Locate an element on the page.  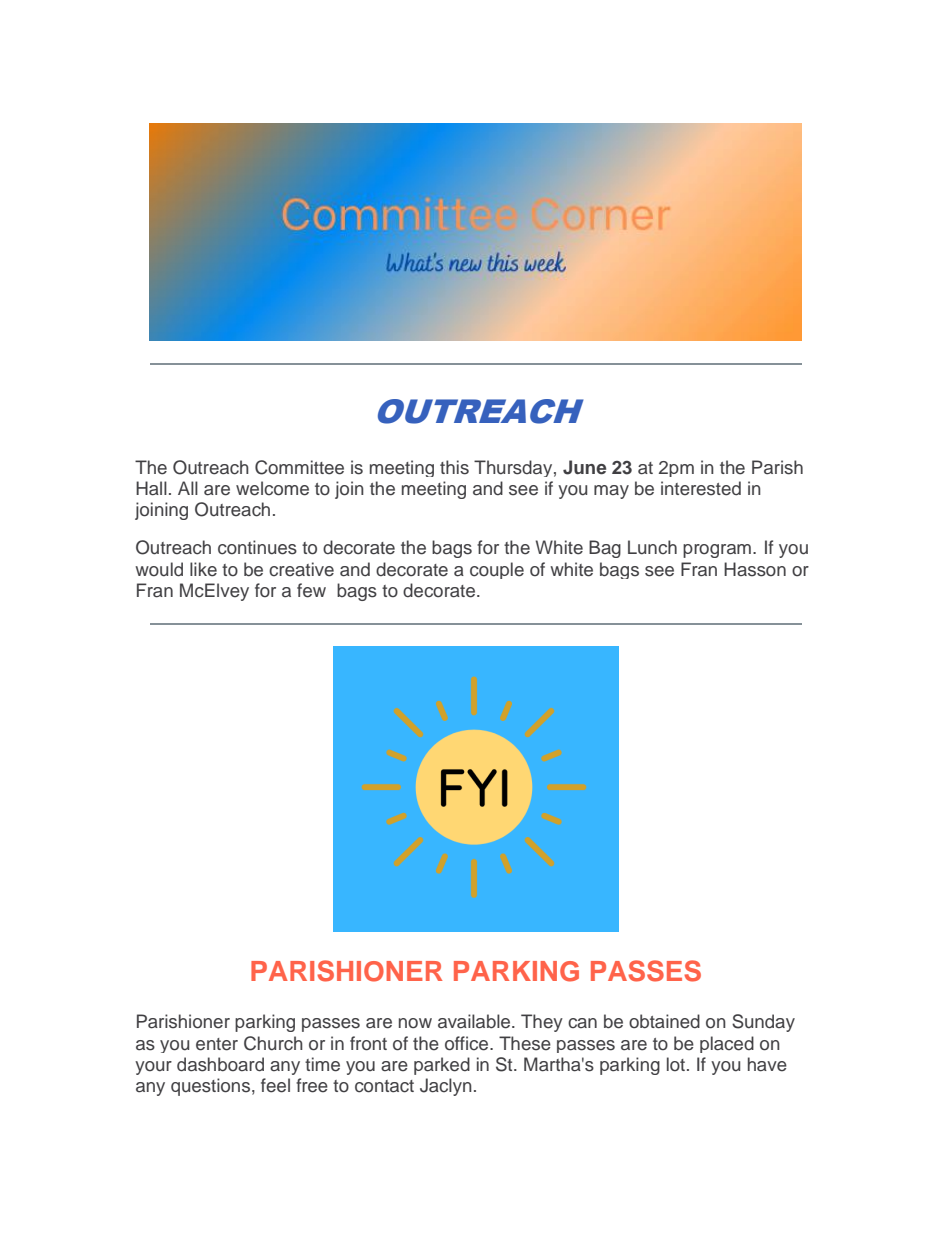
available is located at coordinates (475, 1021).
